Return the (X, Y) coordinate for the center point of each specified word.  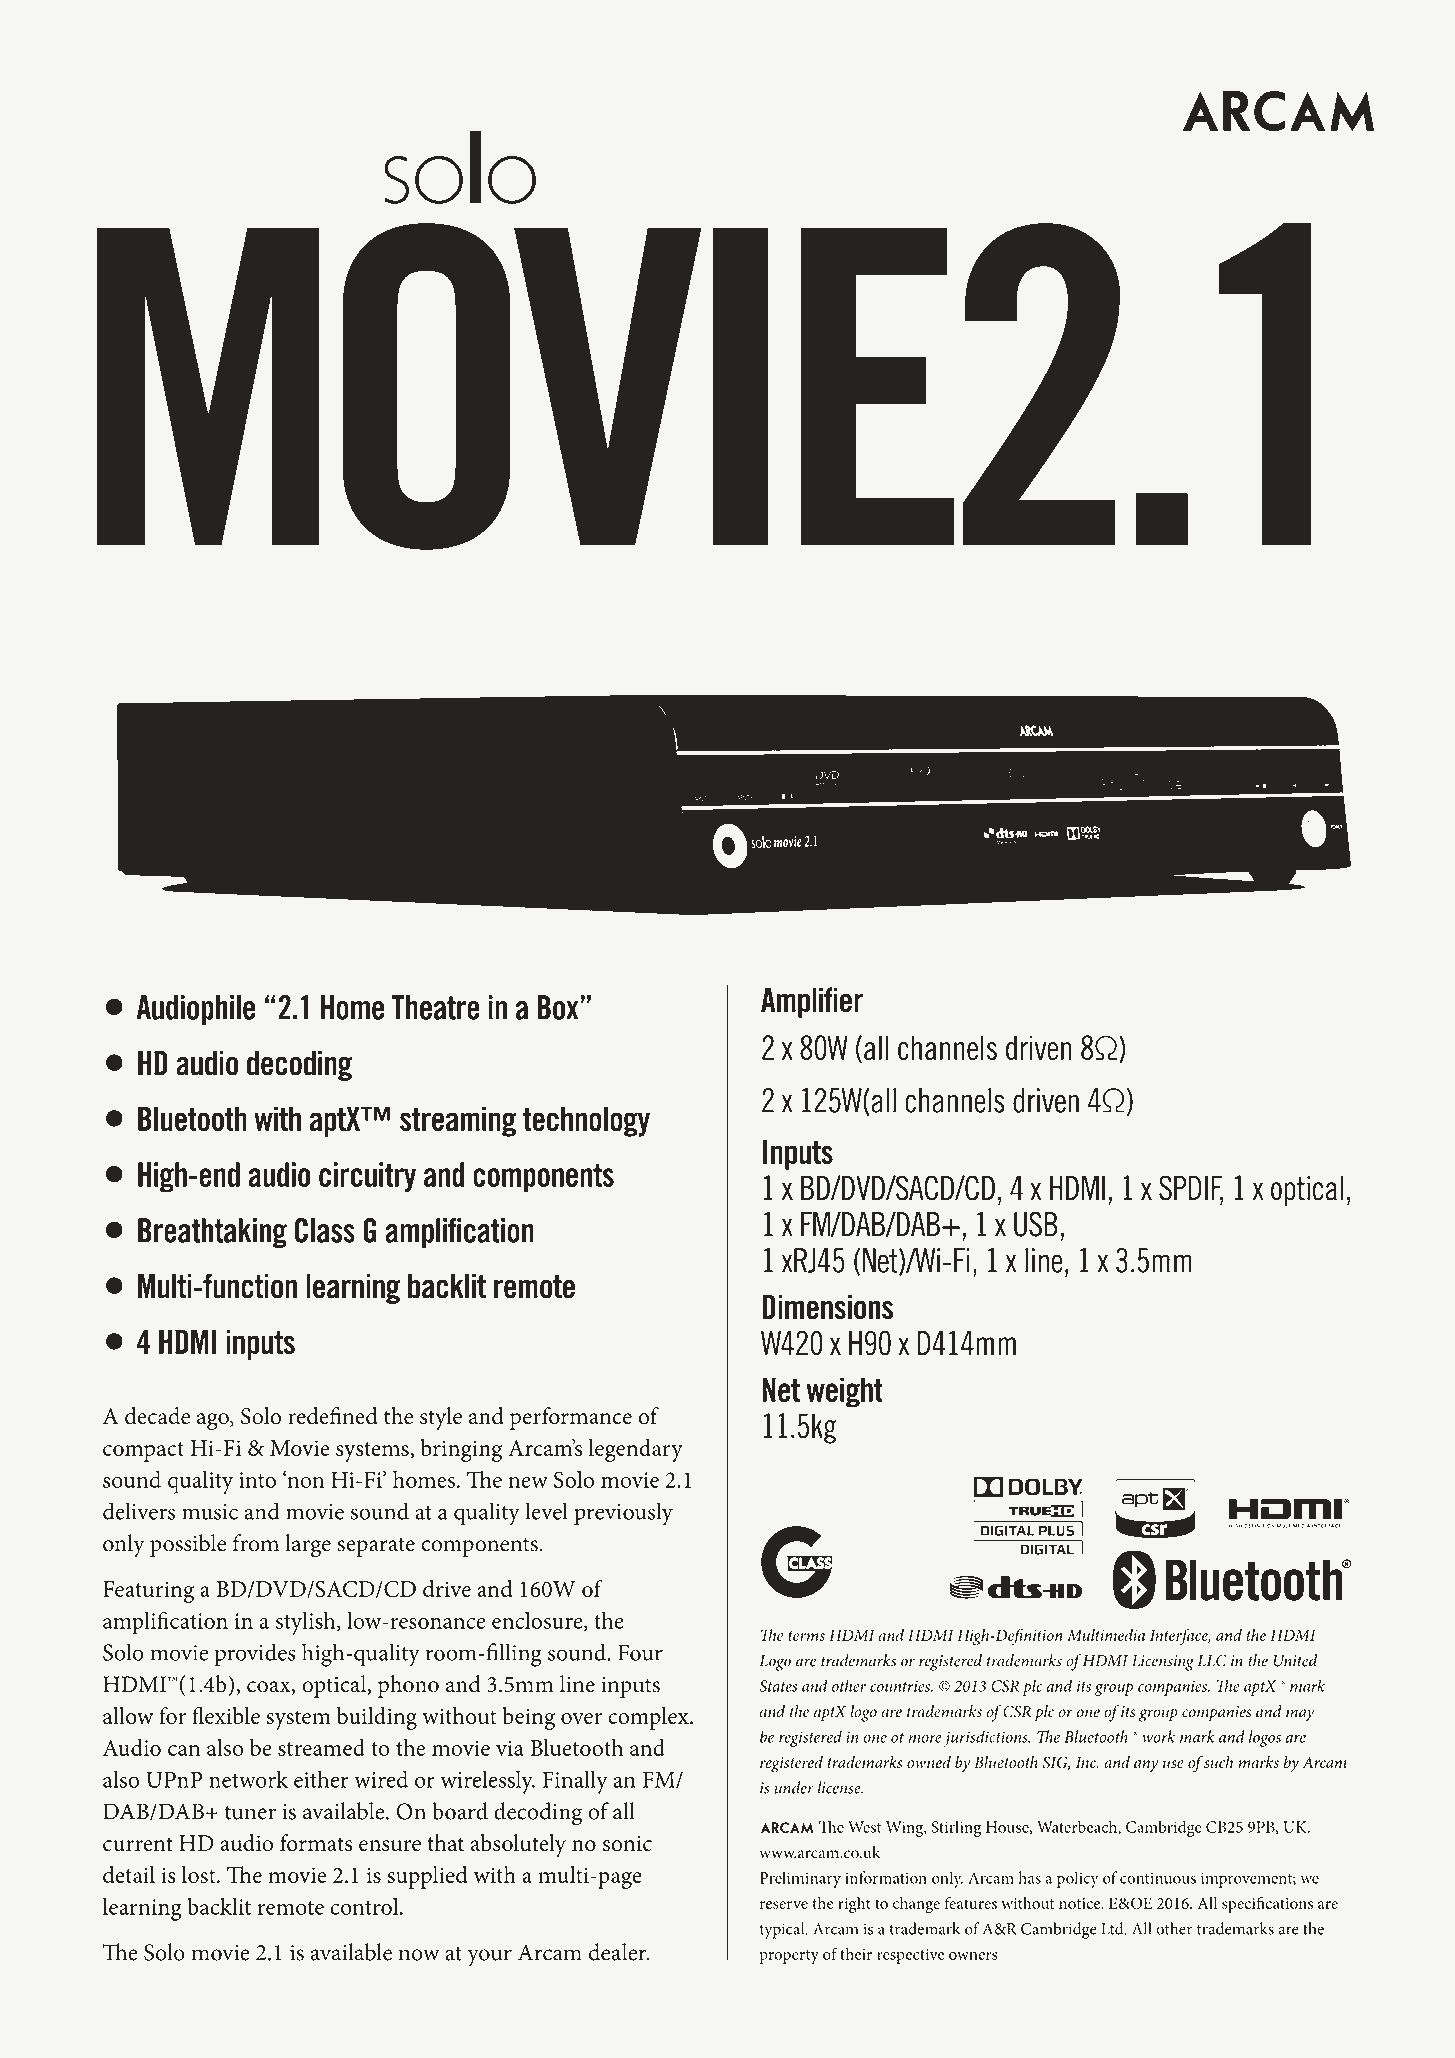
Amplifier (812, 1002)
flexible (226, 1715)
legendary (636, 1450)
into (257, 1480)
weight (844, 1392)
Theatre (436, 1007)
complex (649, 1718)
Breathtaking (212, 1233)
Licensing (1163, 1663)
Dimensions (827, 1307)
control (366, 1906)
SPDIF (1191, 1189)
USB (1036, 1224)
